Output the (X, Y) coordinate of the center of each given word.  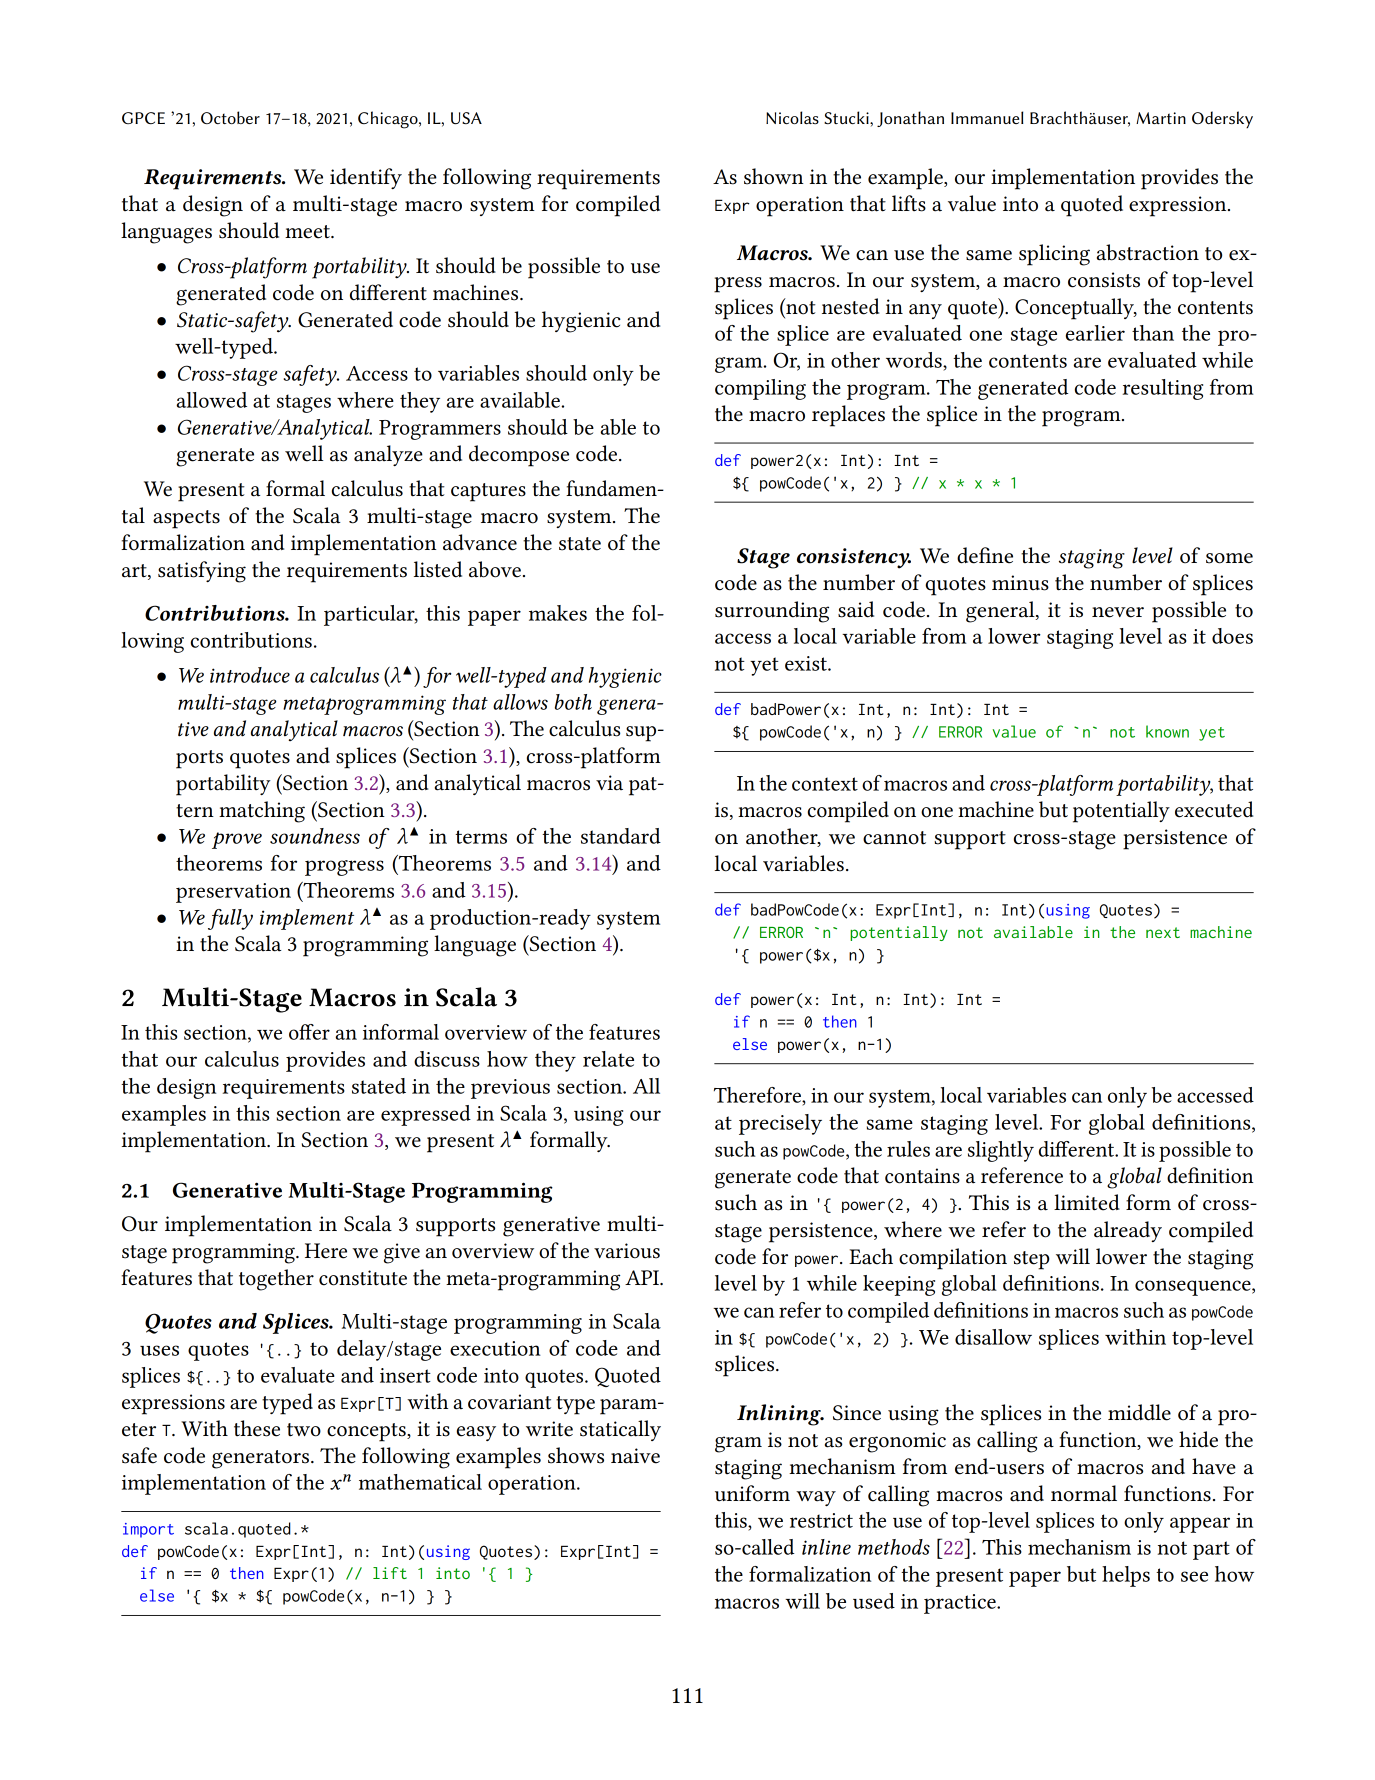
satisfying (202, 572)
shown (774, 176)
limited (1087, 1202)
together (276, 1280)
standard (621, 836)
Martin (1161, 118)
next (1163, 932)
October (230, 117)
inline (826, 1547)
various (627, 1251)
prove (237, 840)
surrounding (772, 612)
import (148, 1530)
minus (1020, 583)
